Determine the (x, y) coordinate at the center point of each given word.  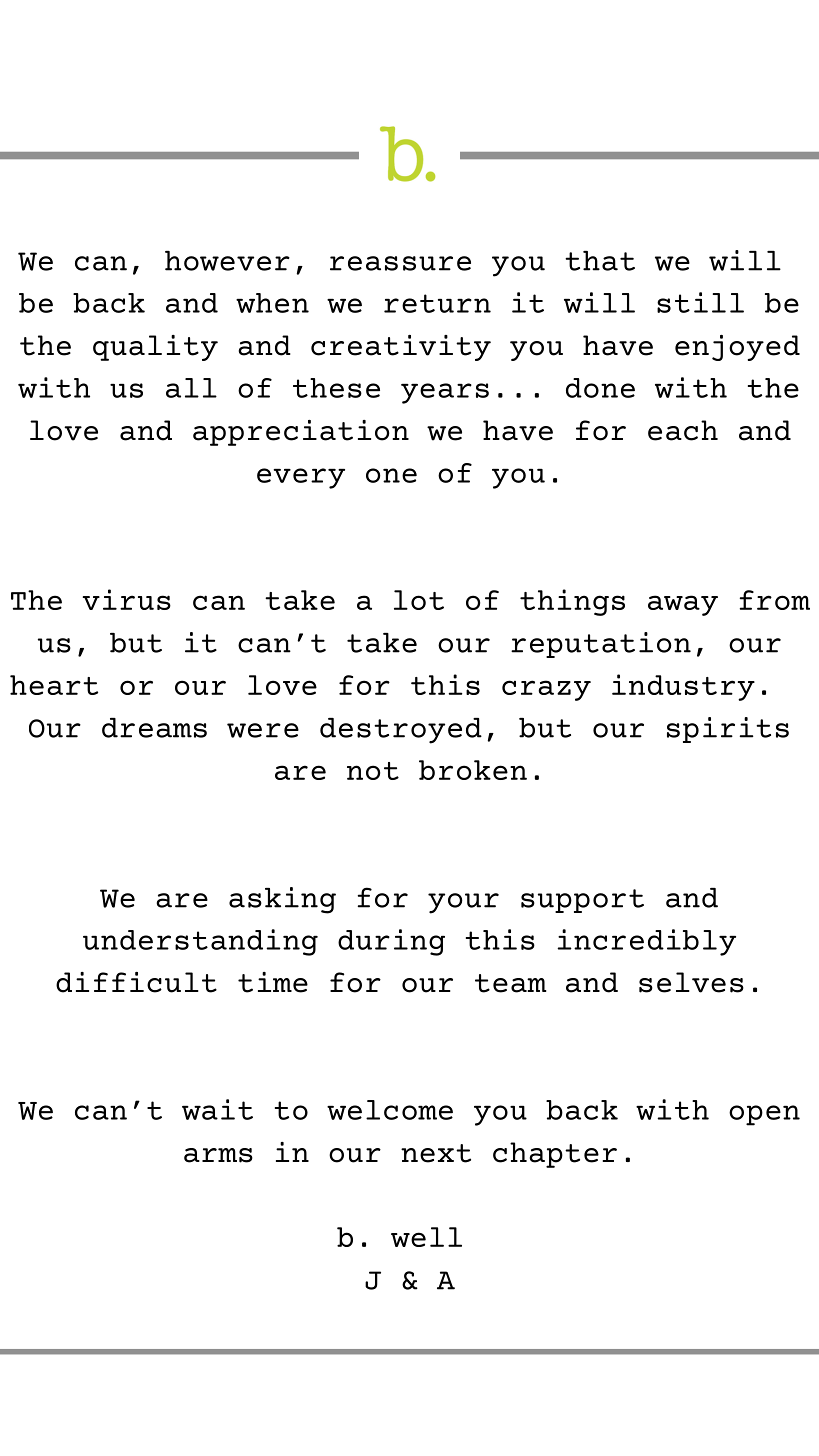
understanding (200, 942)
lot (419, 600)
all (191, 388)
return (437, 303)
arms (218, 1155)
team (511, 983)
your (463, 903)
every (301, 478)
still (700, 302)
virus (127, 599)
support (582, 901)
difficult (136, 982)
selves (691, 982)
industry (683, 687)
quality (155, 348)
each (683, 430)
